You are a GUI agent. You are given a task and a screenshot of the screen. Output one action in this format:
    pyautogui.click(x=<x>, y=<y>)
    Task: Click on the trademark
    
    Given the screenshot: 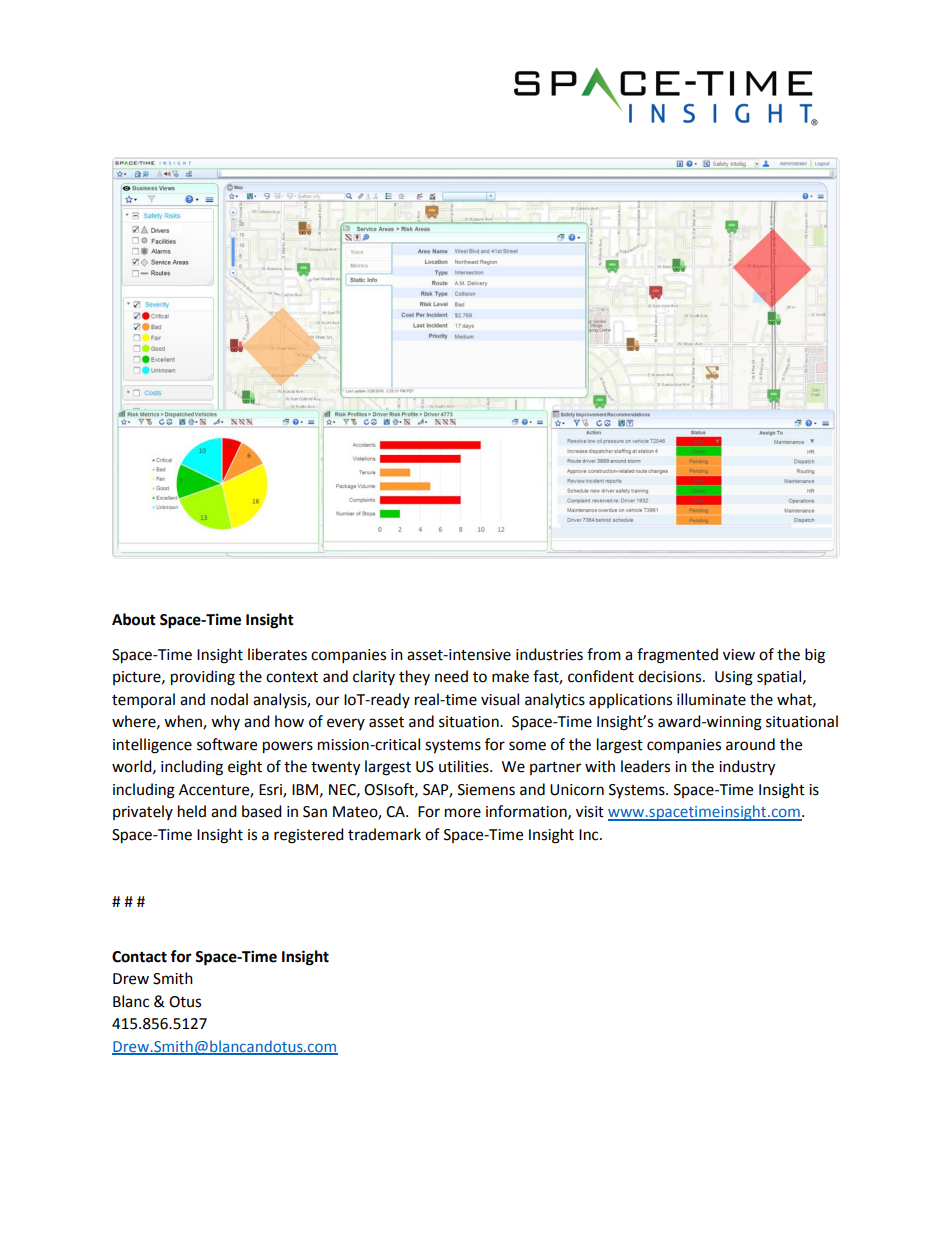 What is the action you would take?
    pyautogui.click(x=384, y=834)
